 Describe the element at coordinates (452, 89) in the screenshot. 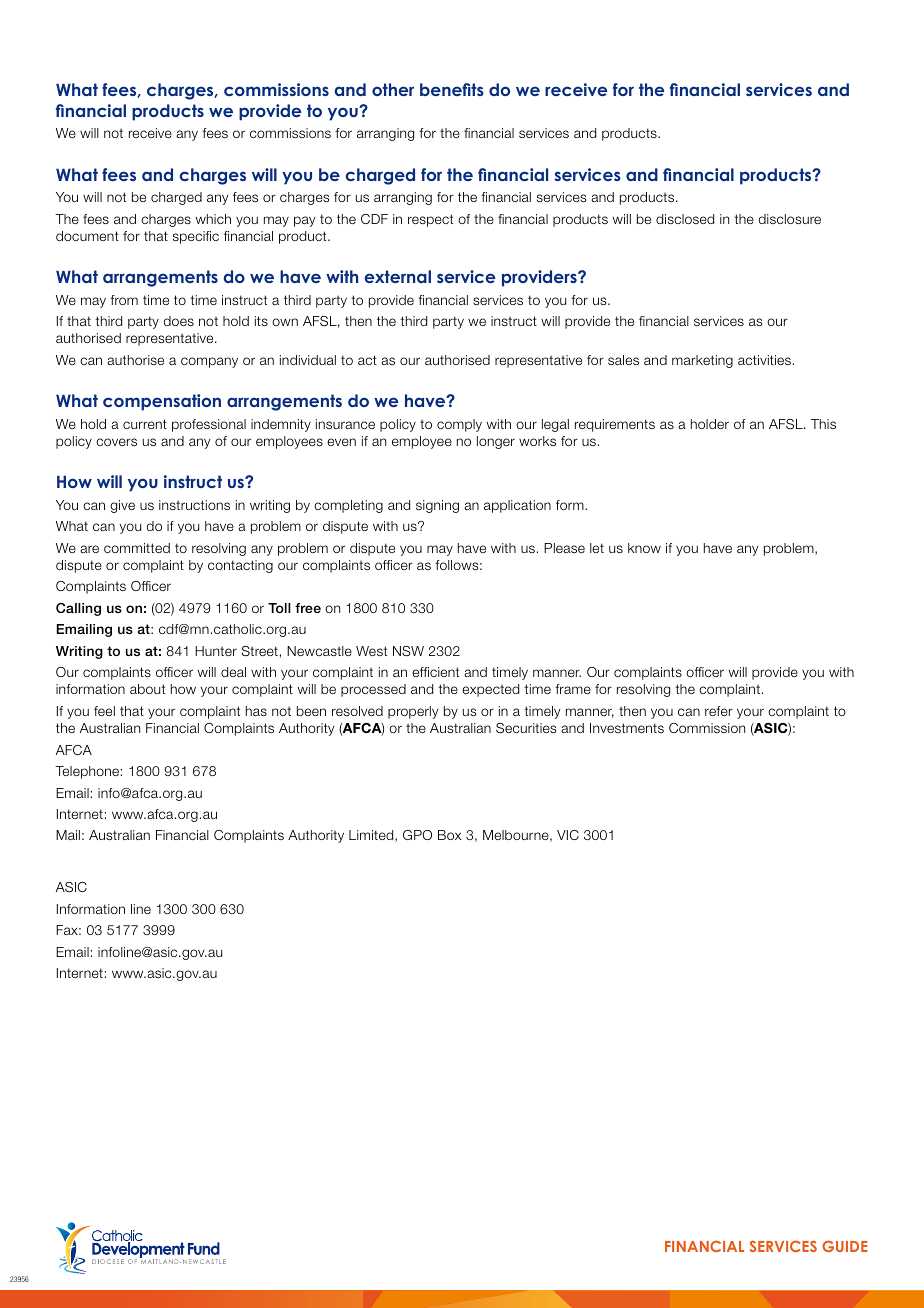

I see `benefits` at that location.
